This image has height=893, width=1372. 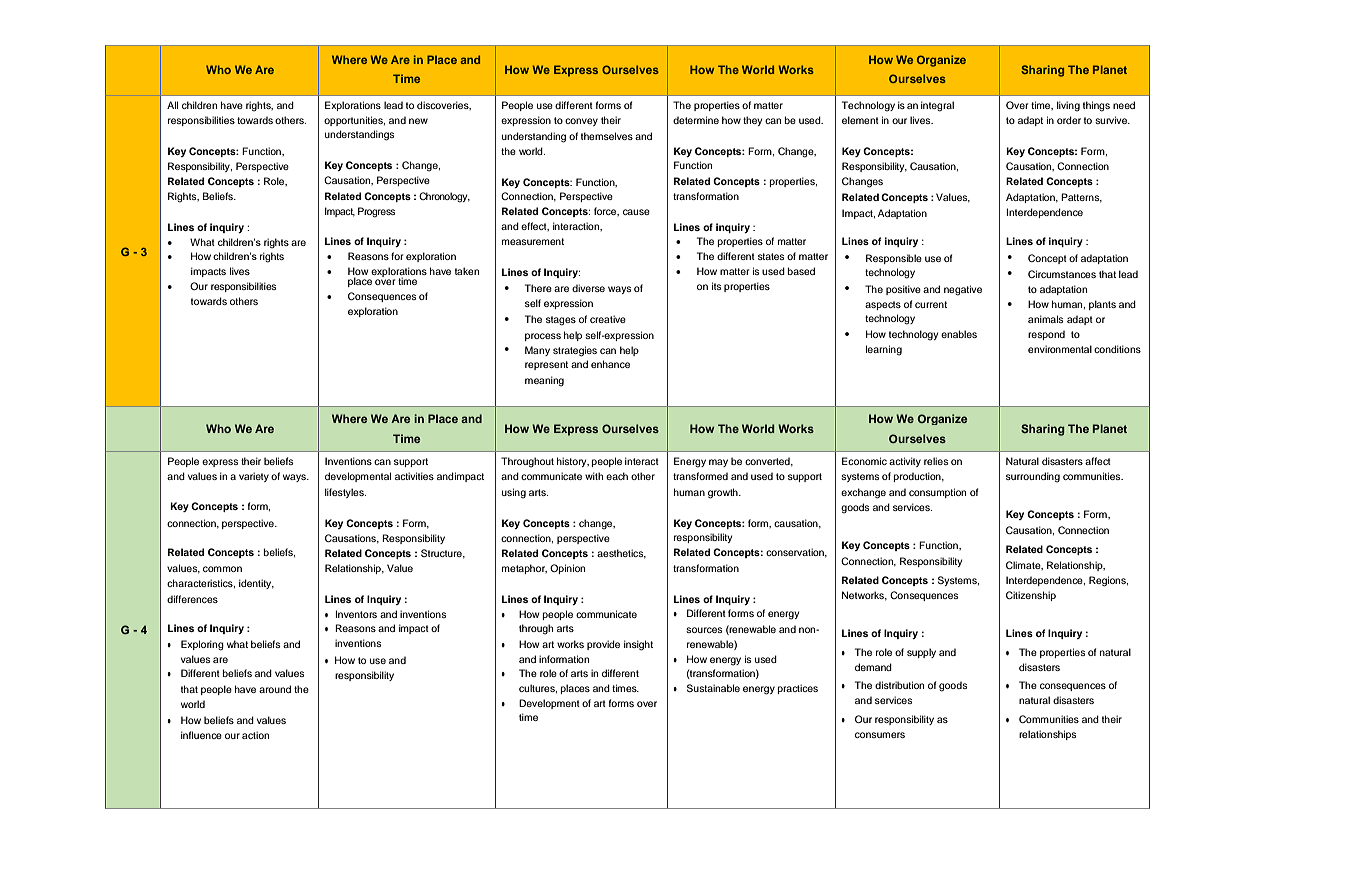 What do you see at coordinates (937, 493) in the image?
I see `consumption` at bounding box center [937, 493].
